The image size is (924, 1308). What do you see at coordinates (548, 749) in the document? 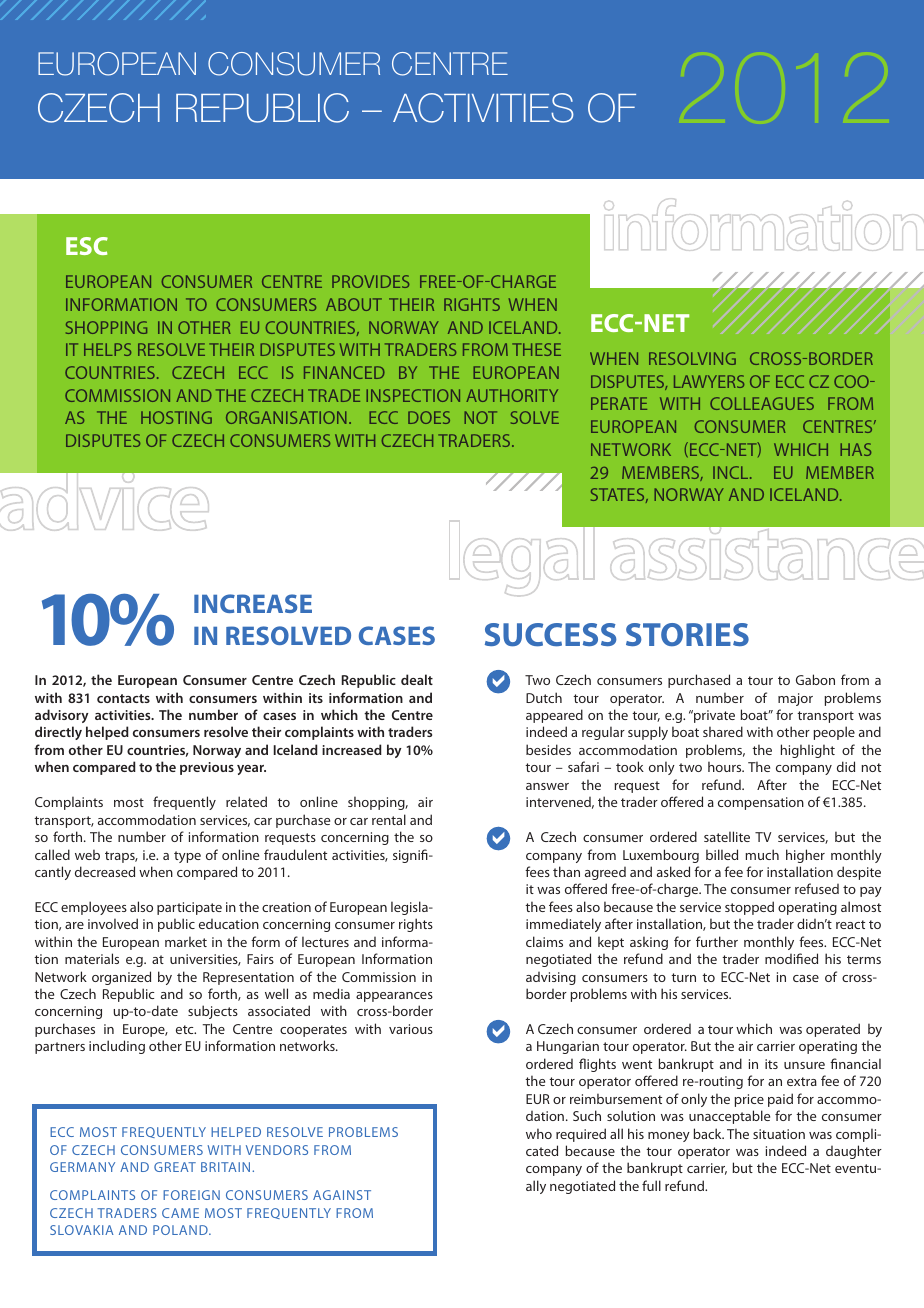
I see `besides` at bounding box center [548, 749].
